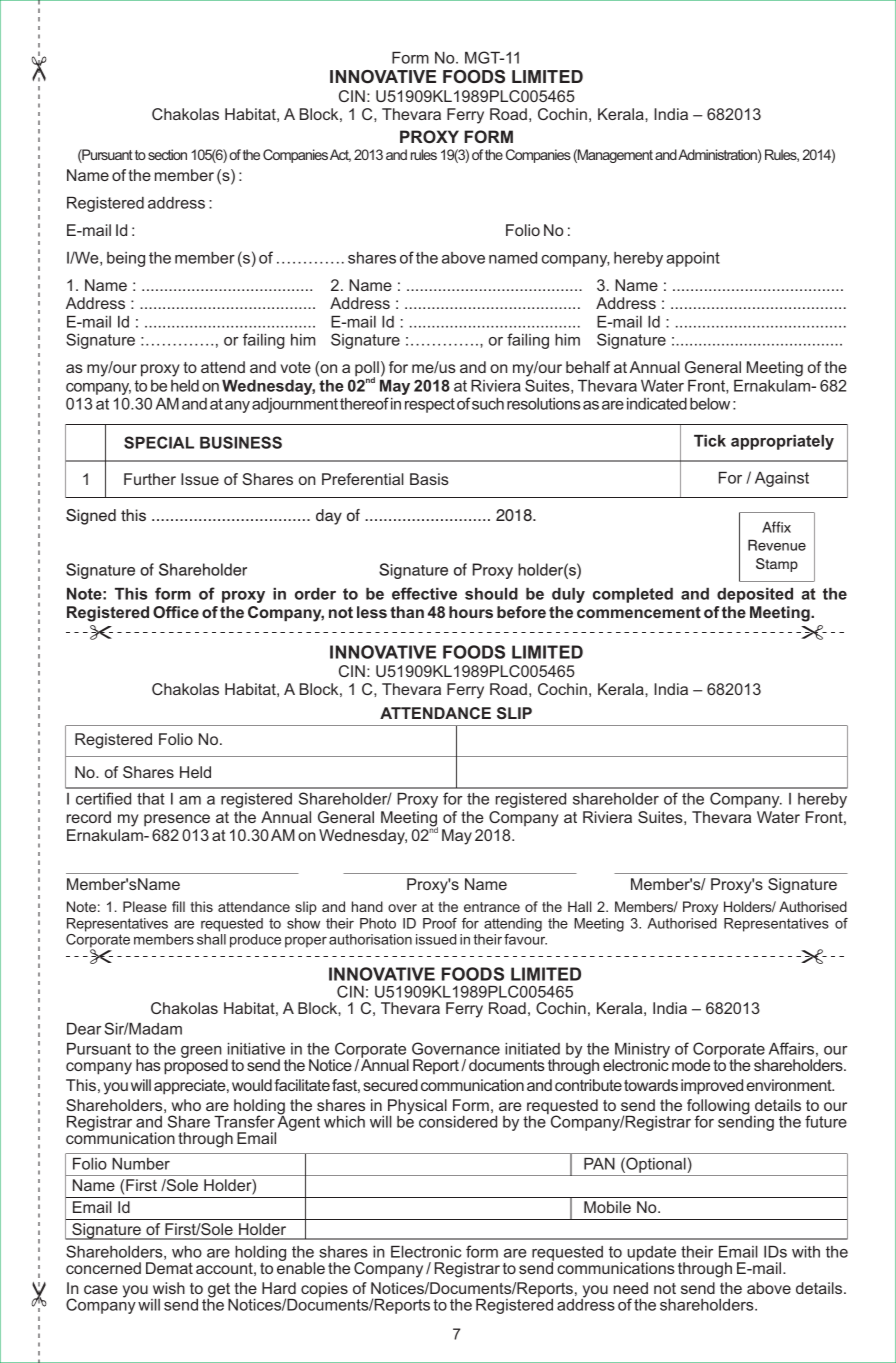 This screenshot has width=896, height=1363. I want to click on copies, so click(324, 1289).
